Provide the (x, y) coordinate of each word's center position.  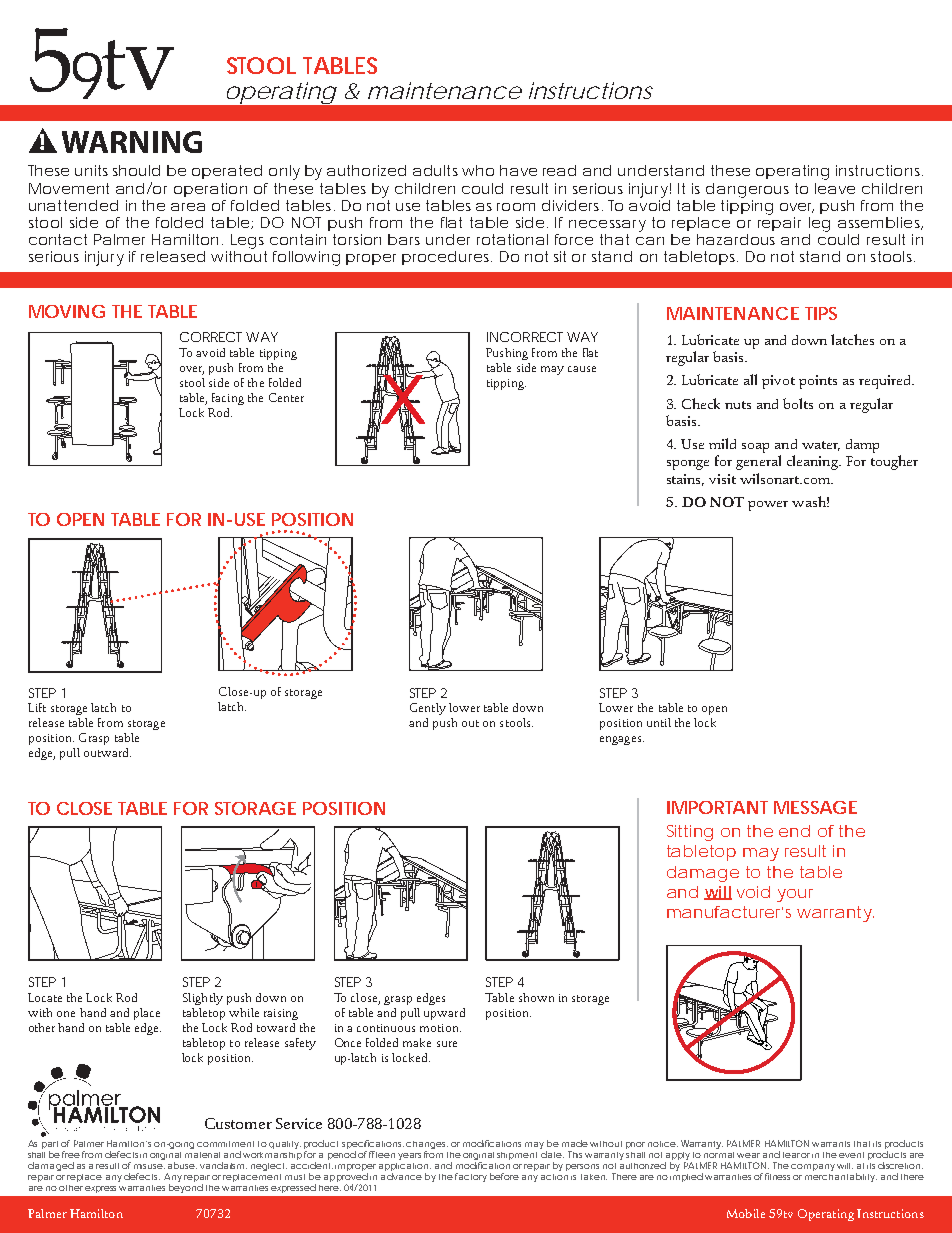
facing (228, 399)
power (768, 506)
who (478, 170)
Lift (37, 707)
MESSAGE (815, 807)
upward (444, 1014)
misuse (148, 1166)
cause (582, 369)
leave (835, 188)
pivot (778, 382)
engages (620, 740)
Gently (428, 709)
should (136, 170)
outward (107, 752)
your (795, 895)
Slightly (203, 999)
